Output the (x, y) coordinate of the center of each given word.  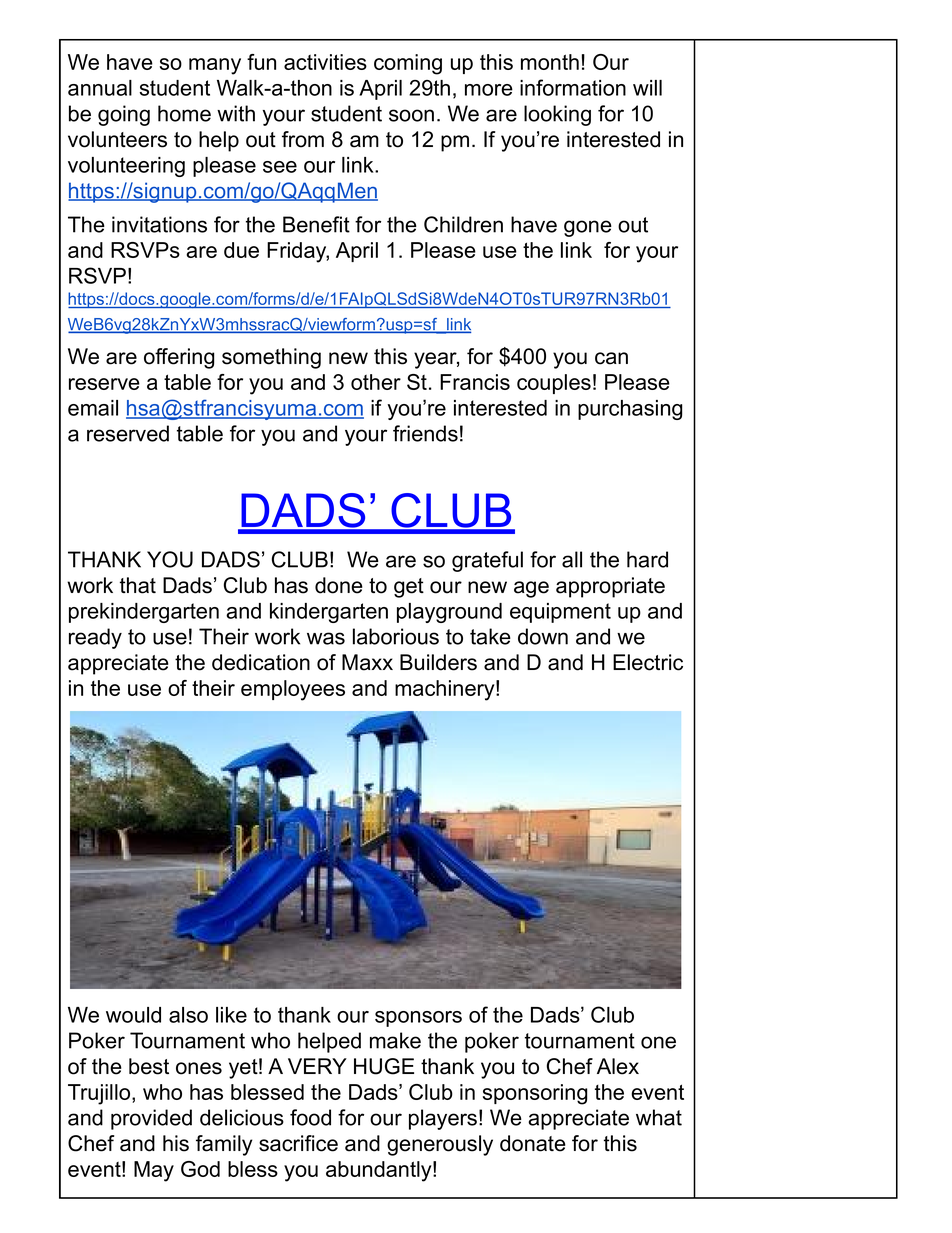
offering (179, 358)
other (376, 382)
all (572, 559)
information (573, 87)
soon (411, 115)
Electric (648, 662)
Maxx (367, 662)
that (138, 585)
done (339, 585)
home (184, 113)
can (611, 358)
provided (151, 1119)
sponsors (418, 1019)
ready (95, 638)
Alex (618, 1066)
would (133, 1015)
